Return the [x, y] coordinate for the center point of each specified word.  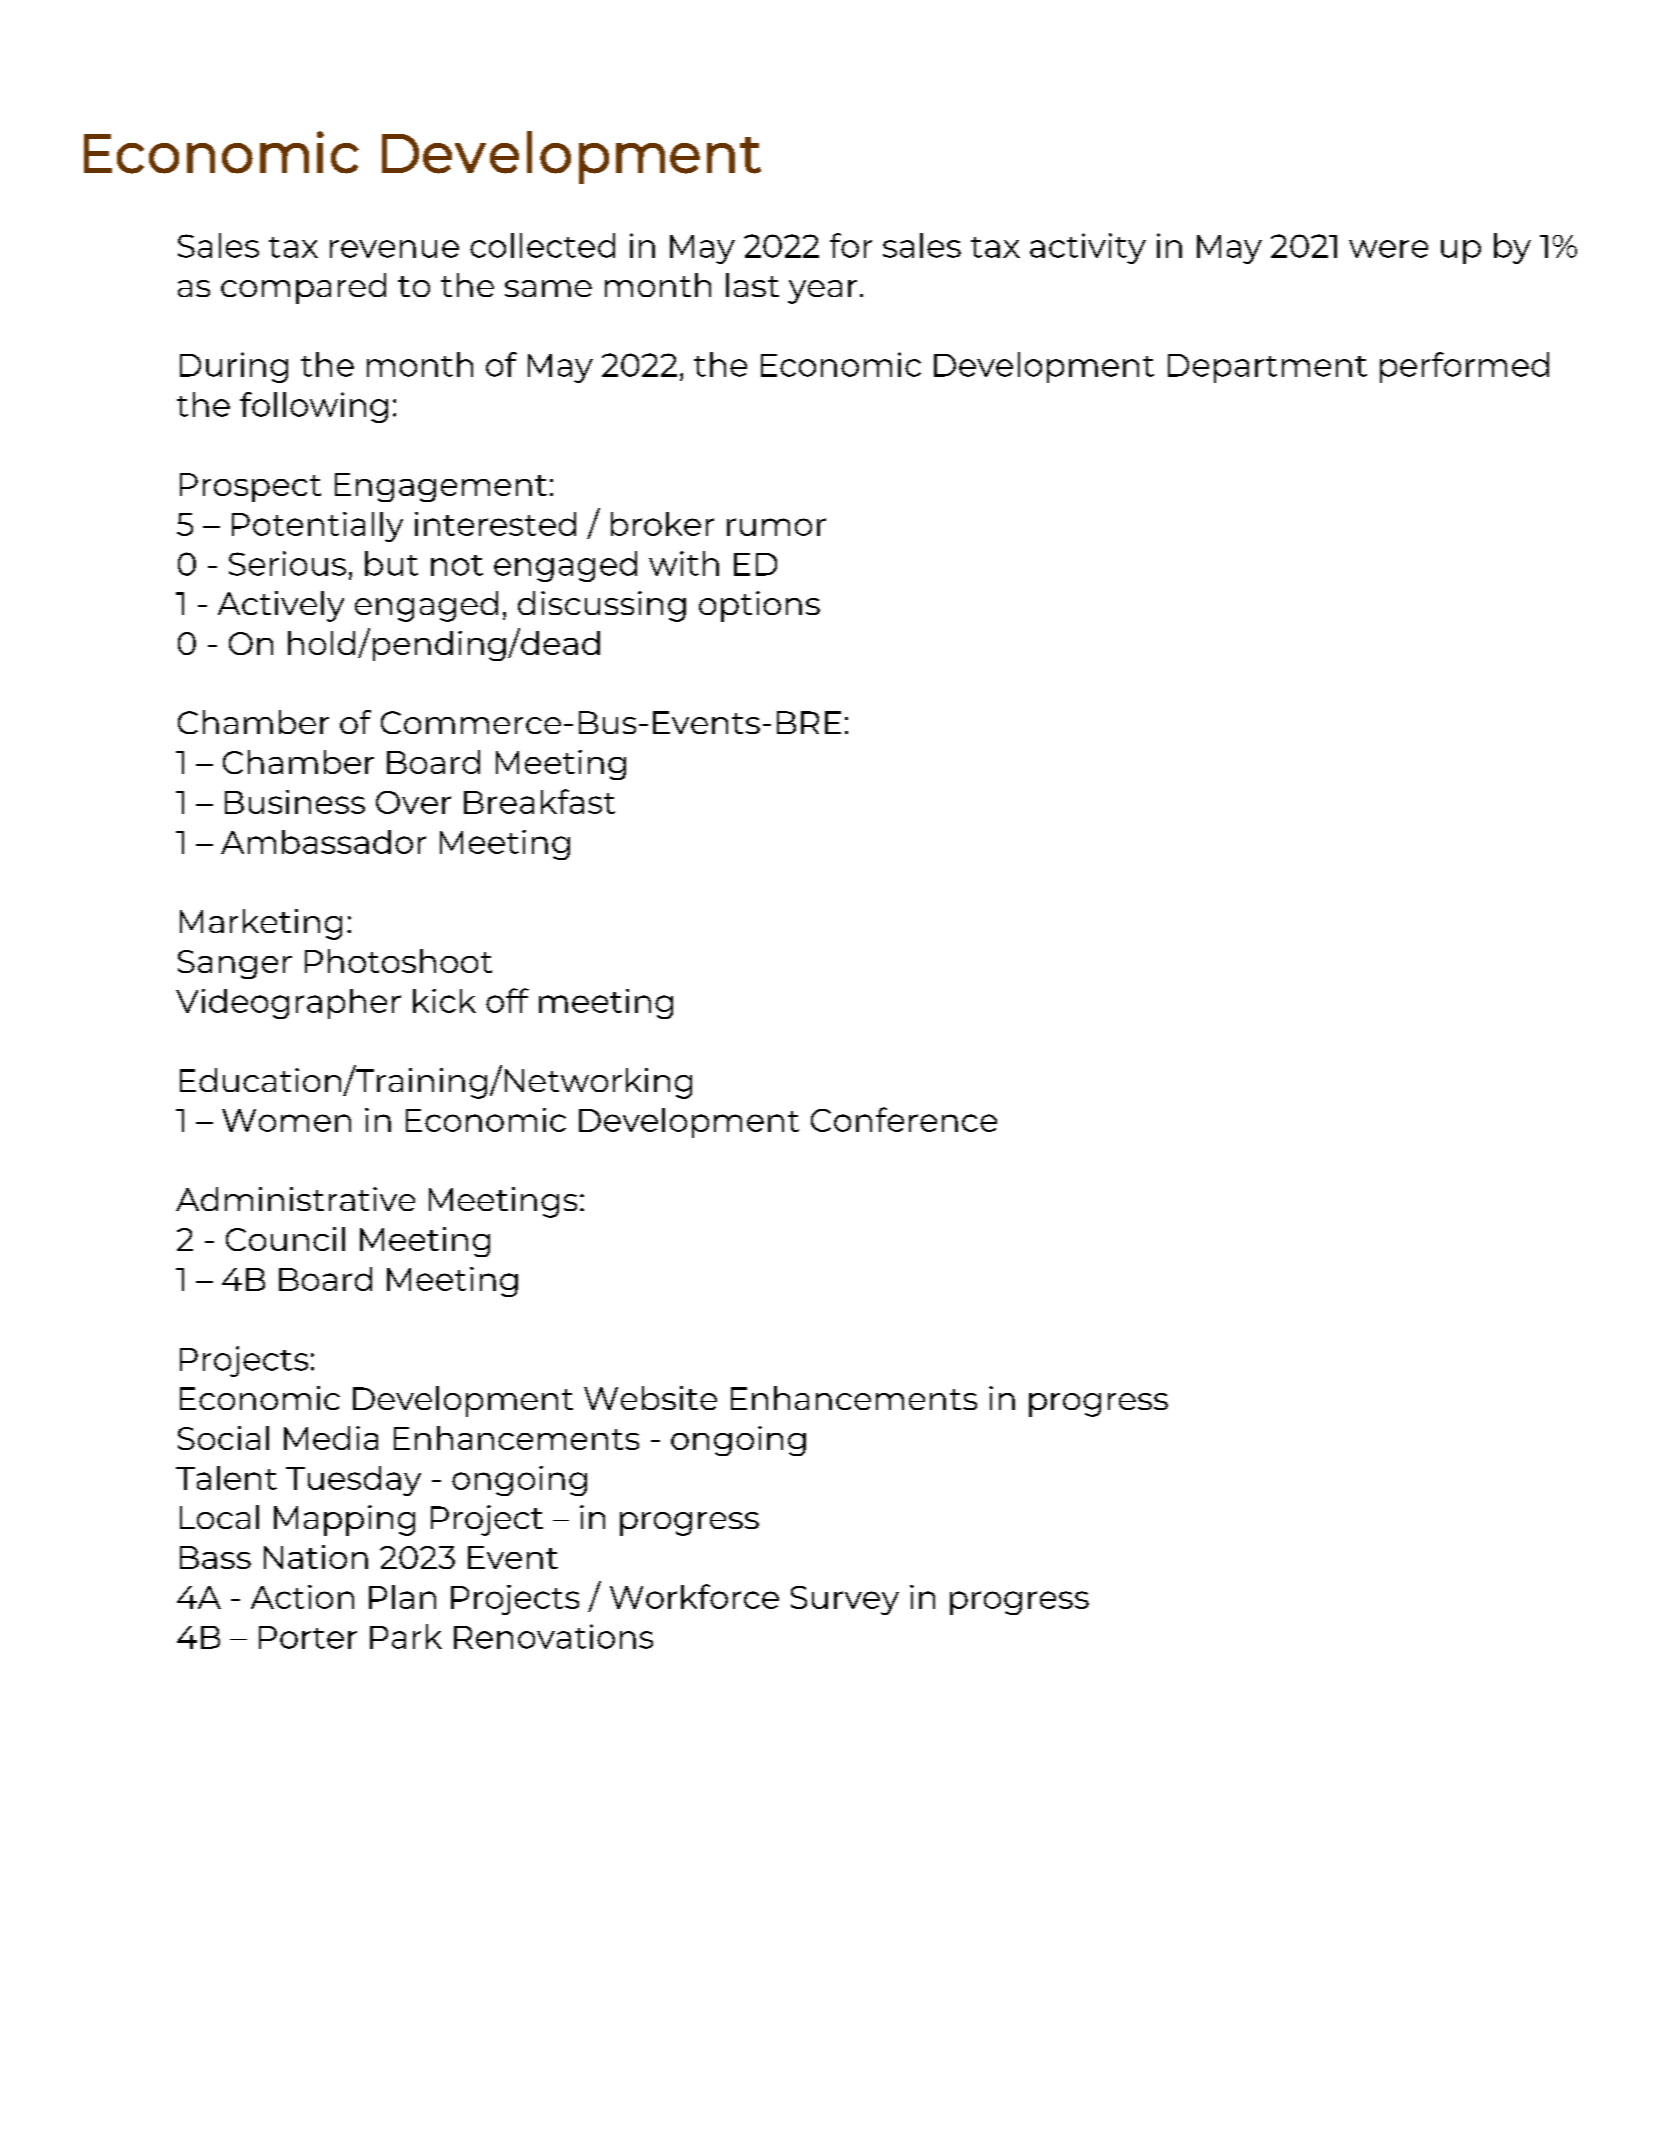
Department [1267, 368]
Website [650, 1398]
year [822, 292]
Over [413, 802]
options [759, 606]
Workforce [694, 1596]
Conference [904, 1119]
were [1388, 249]
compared [303, 288]
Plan [402, 1597]
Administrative [295, 1199]
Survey [845, 1600]
